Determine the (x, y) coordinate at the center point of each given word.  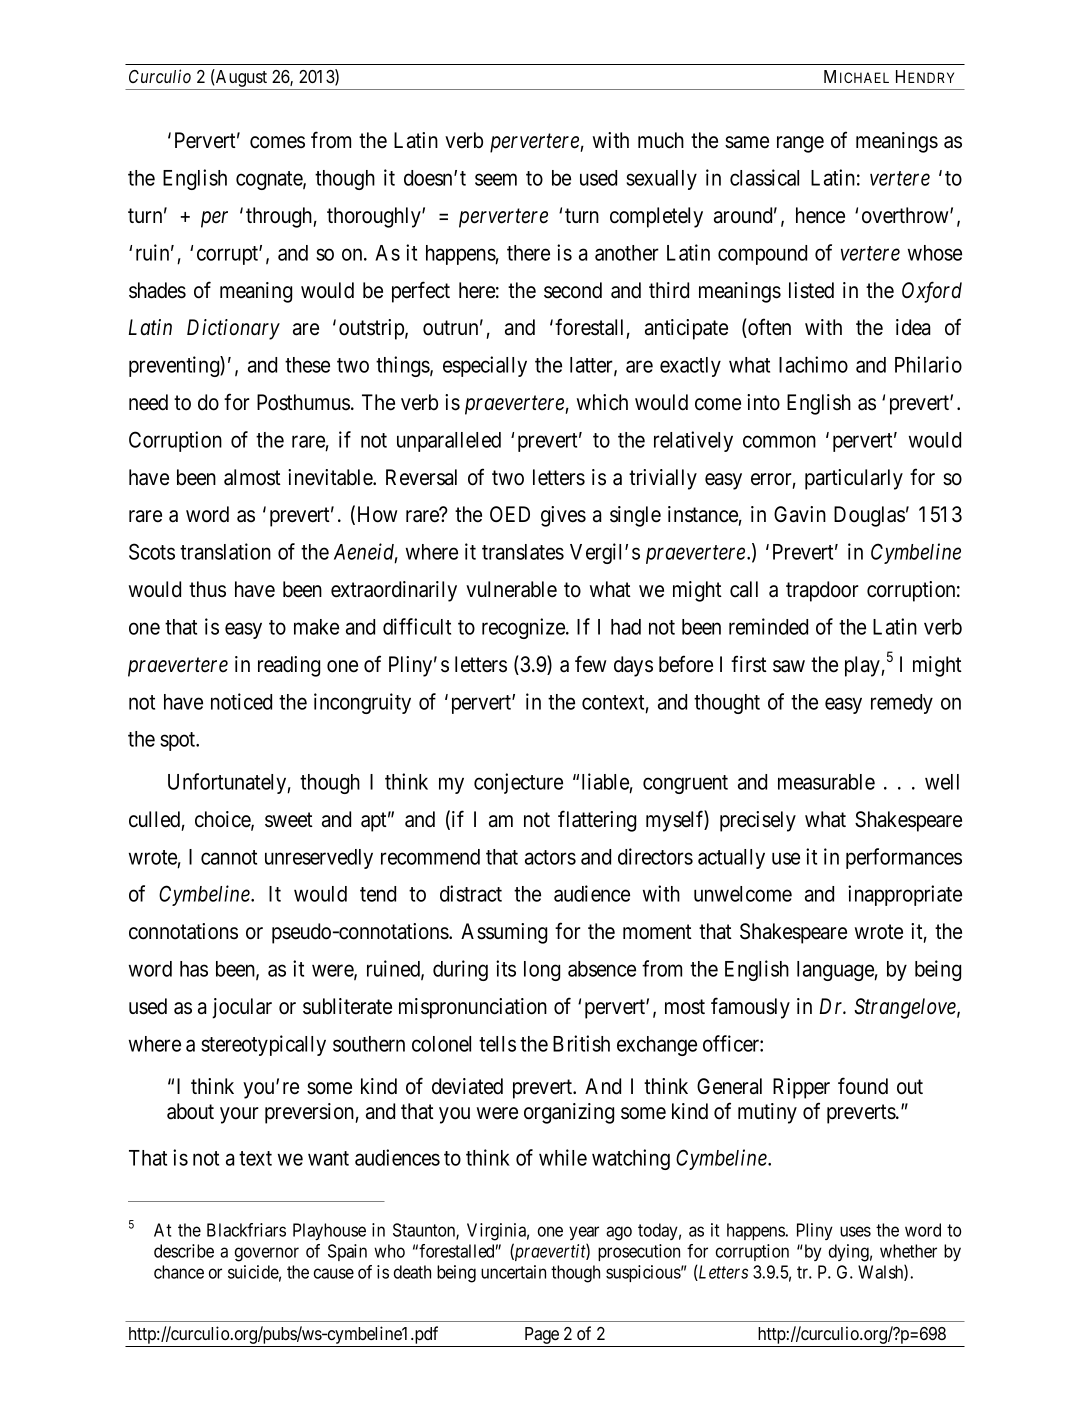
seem (496, 179)
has (194, 969)
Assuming (504, 933)
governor (267, 1254)
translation (225, 551)
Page (541, 1337)
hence (820, 215)
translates (523, 552)
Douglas (869, 516)
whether (908, 1251)
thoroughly (375, 217)
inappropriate (905, 895)
